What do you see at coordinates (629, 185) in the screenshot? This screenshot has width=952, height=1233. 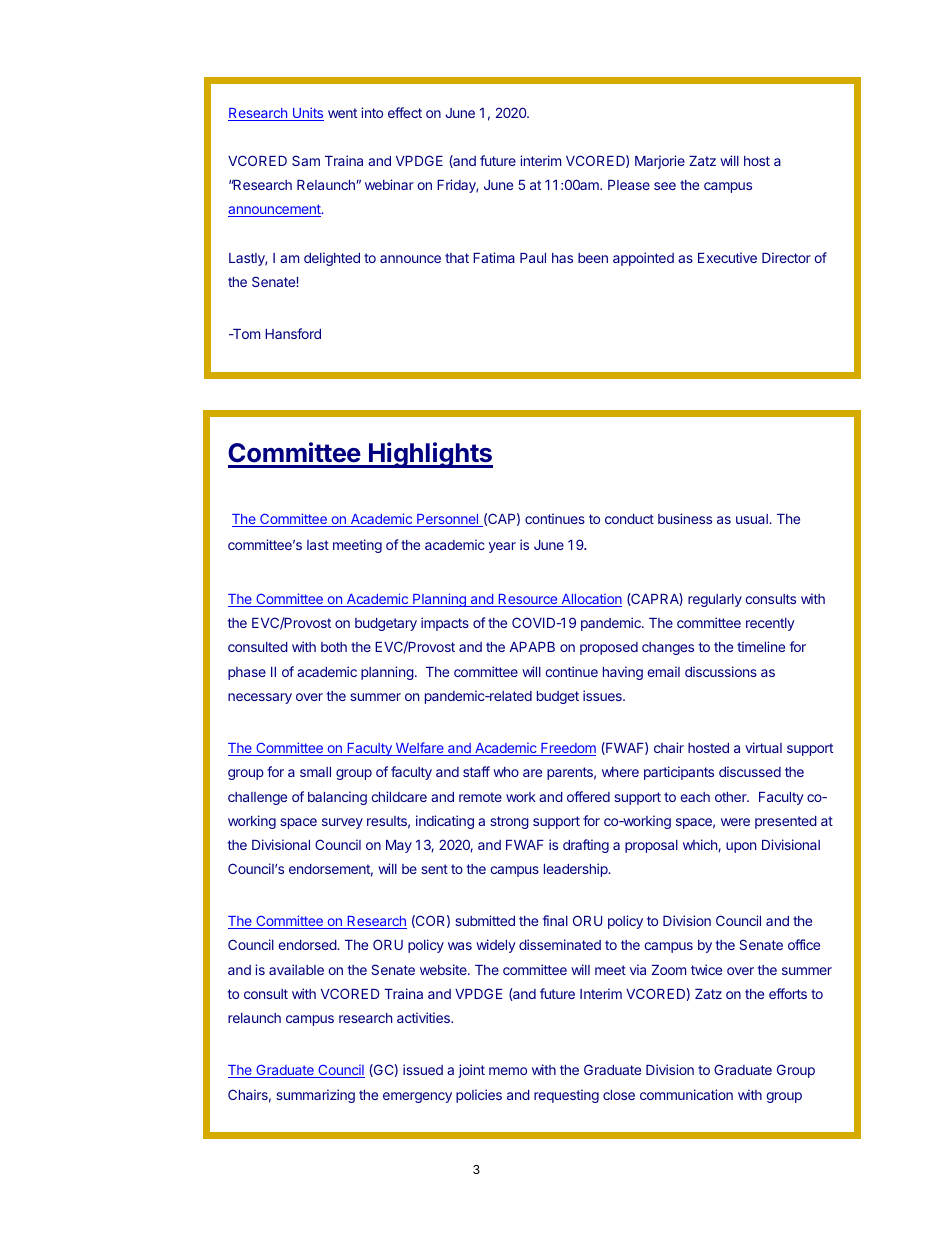 I see `Please` at bounding box center [629, 185].
